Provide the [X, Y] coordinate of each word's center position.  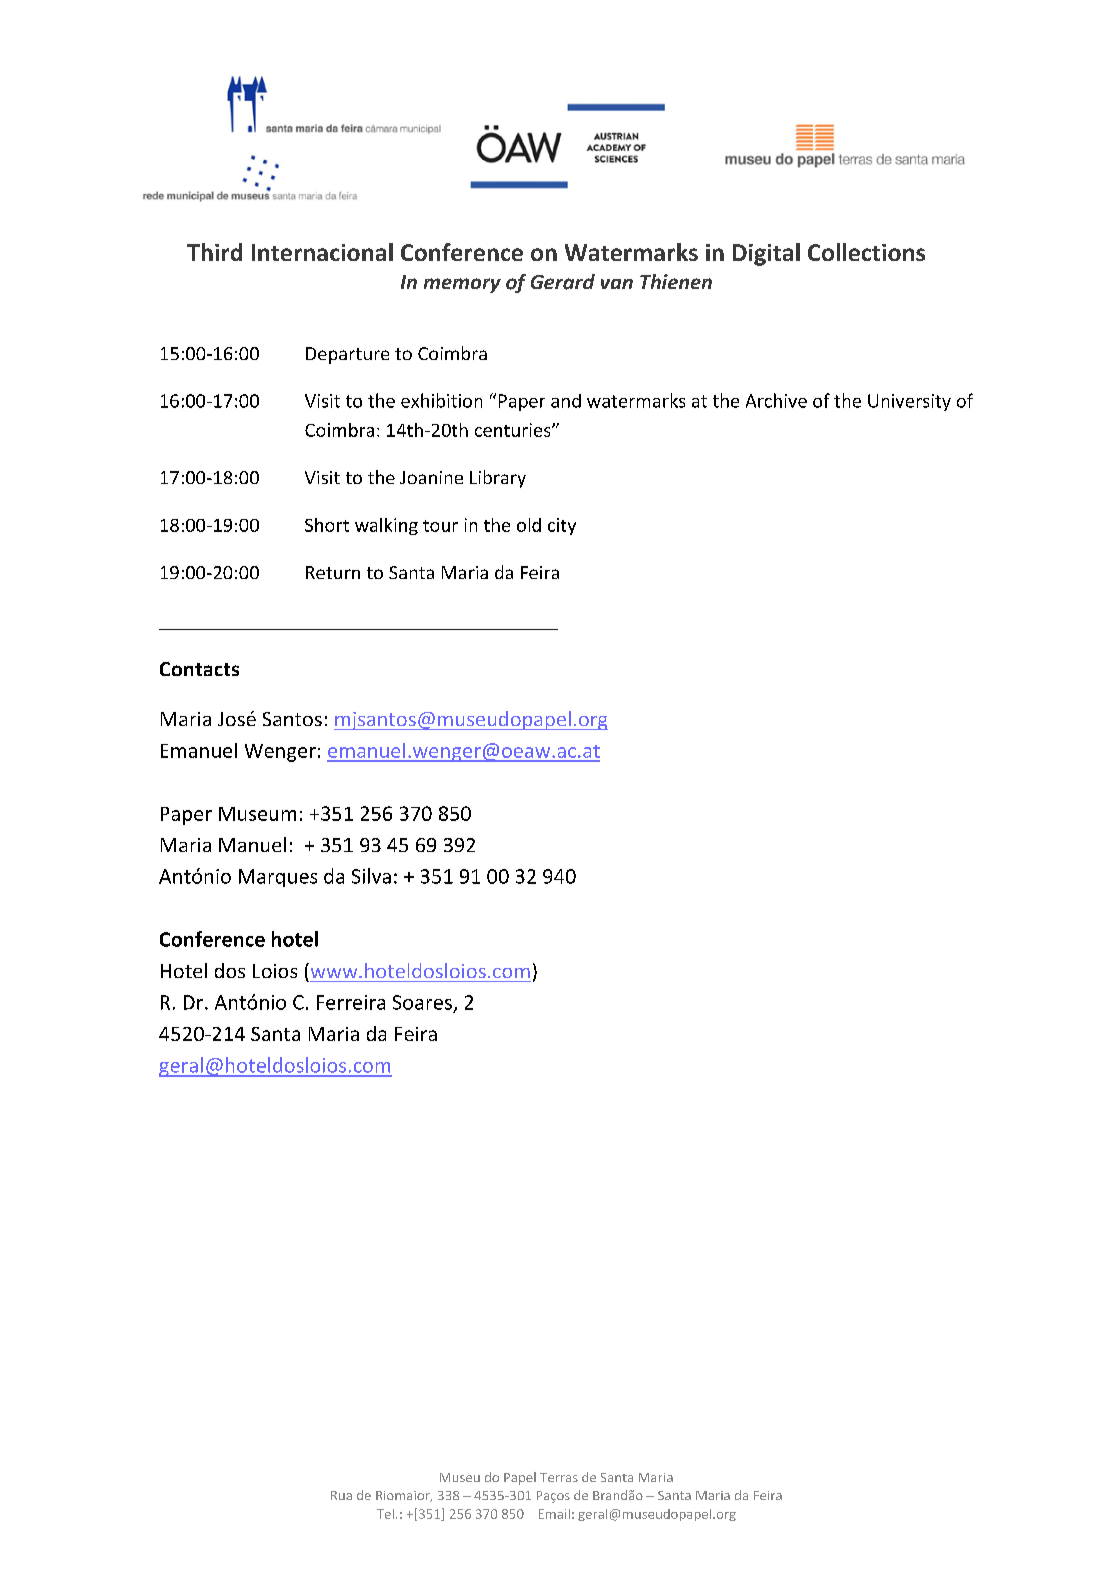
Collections [866, 252]
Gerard [563, 282]
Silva [371, 876]
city [562, 526]
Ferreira [351, 1002]
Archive [776, 400]
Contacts [199, 669]
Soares [422, 1002]
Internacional [322, 252]
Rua [341, 1495]
